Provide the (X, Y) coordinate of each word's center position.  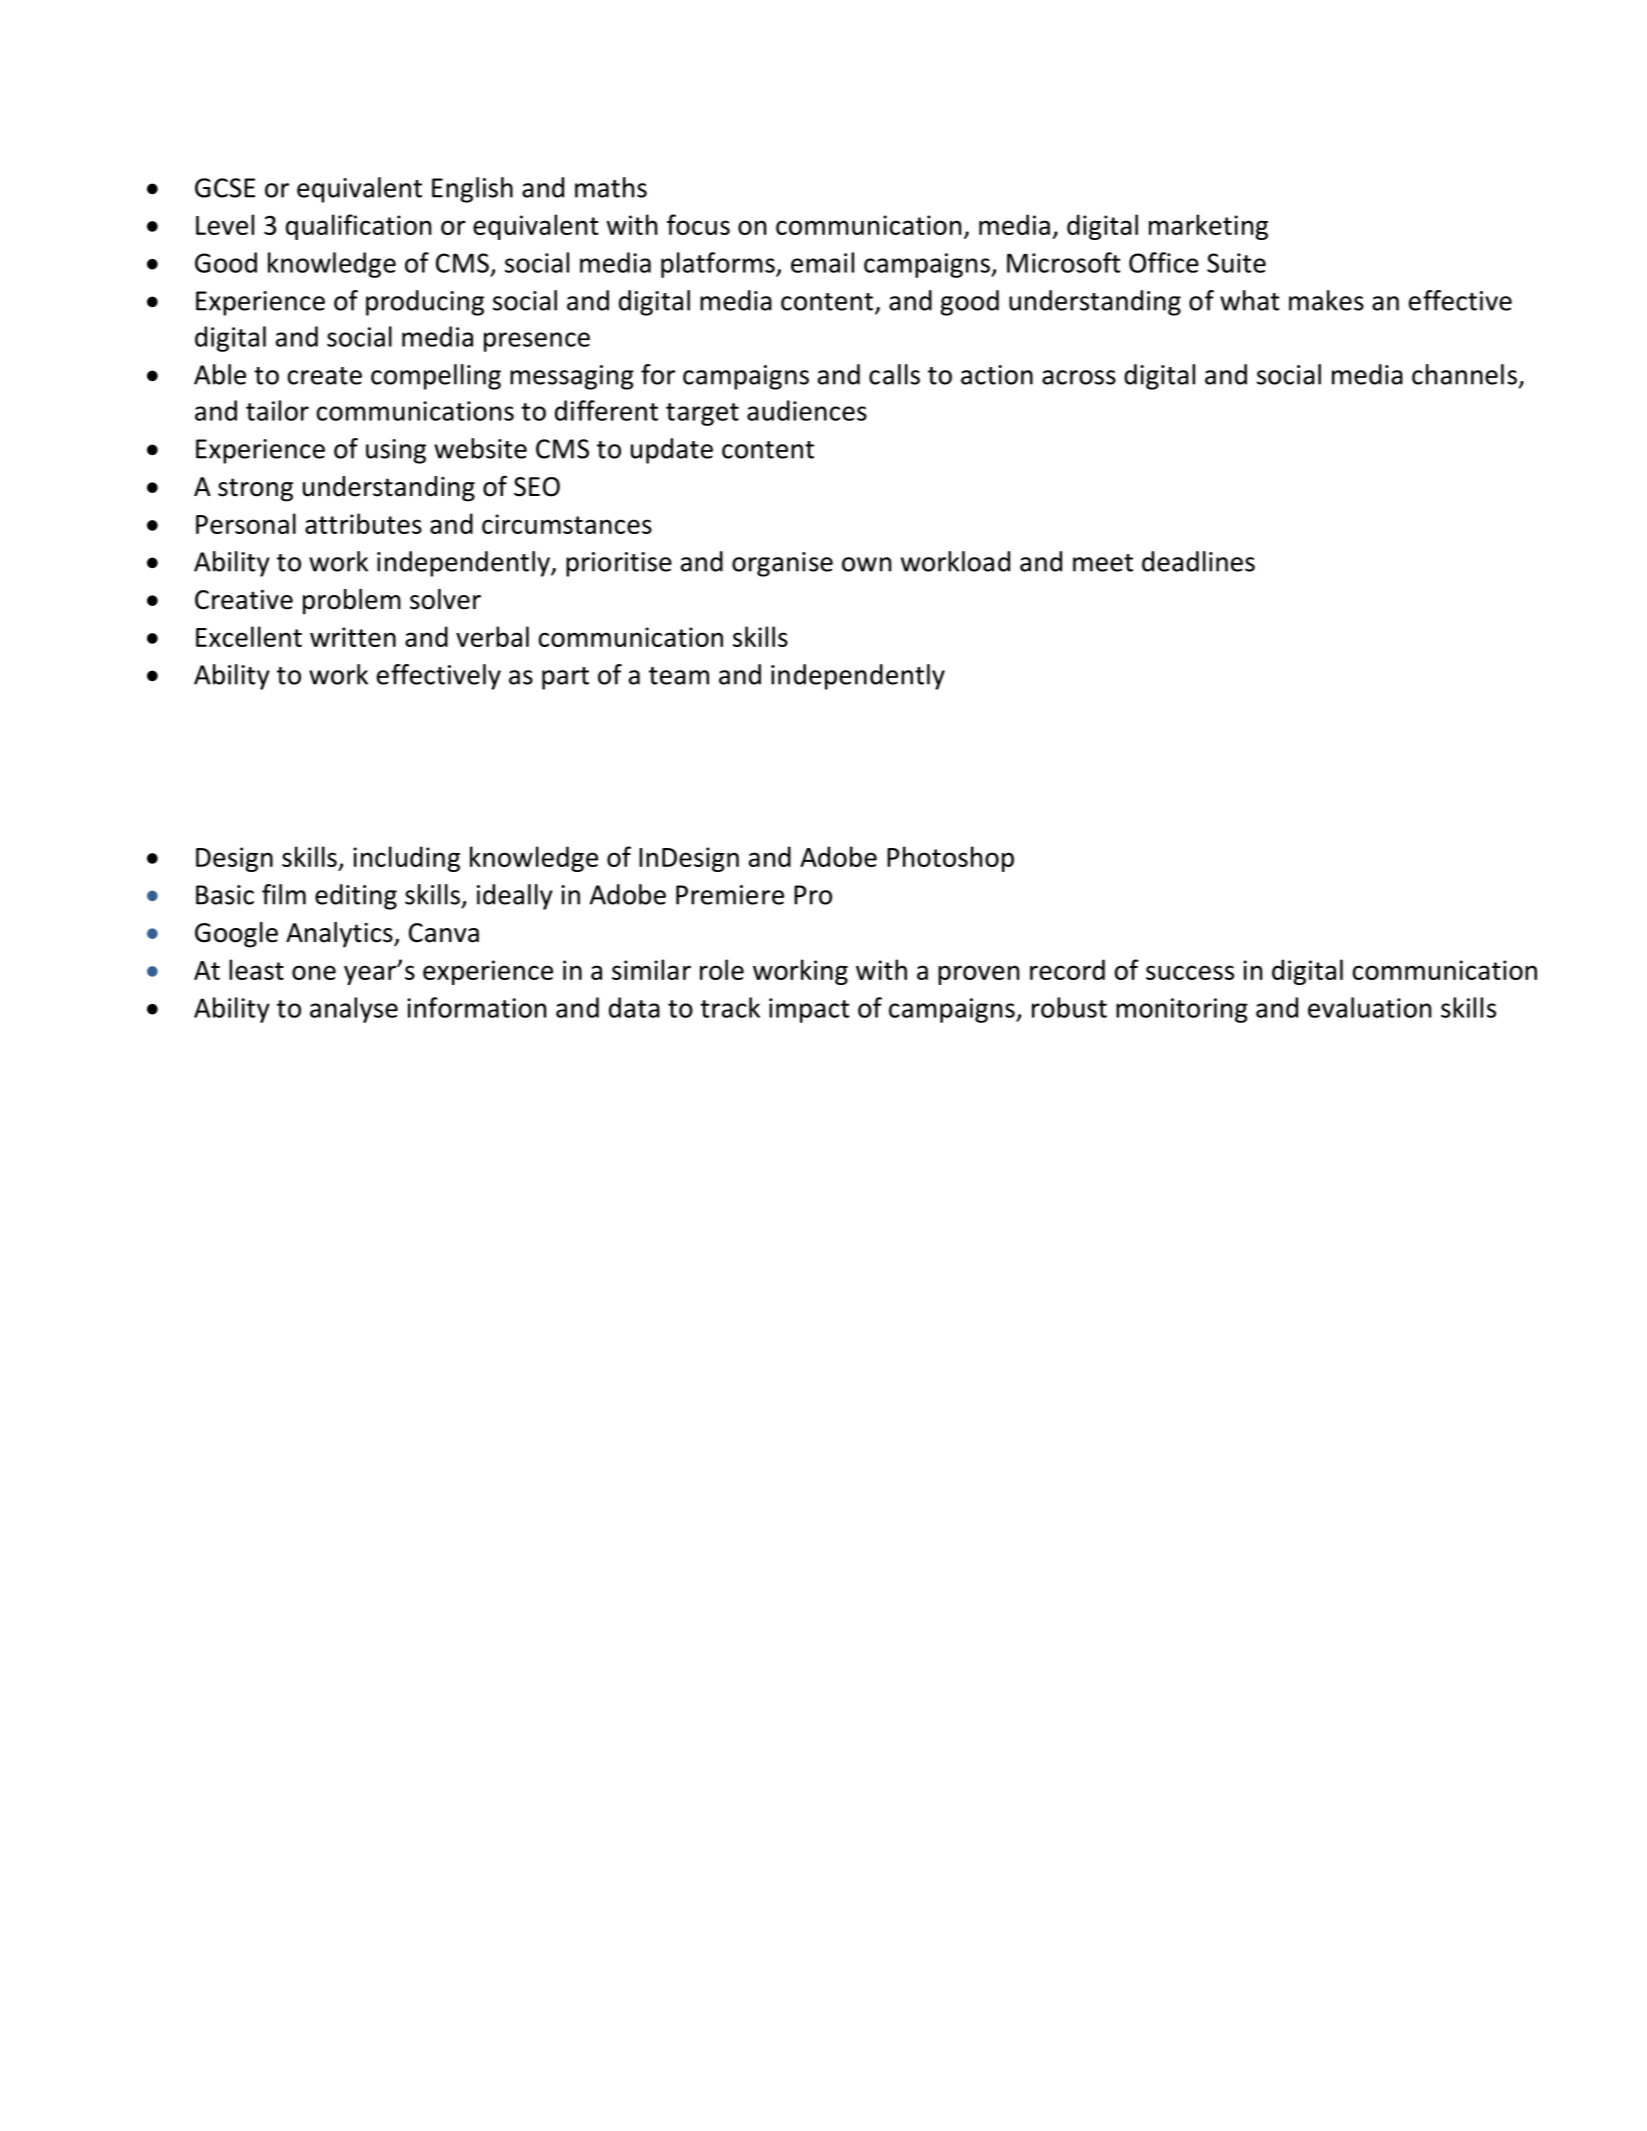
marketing (1208, 227)
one (314, 972)
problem (352, 602)
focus (698, 224)
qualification (358, 227)
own (866, 564)
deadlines (1198, 561)
